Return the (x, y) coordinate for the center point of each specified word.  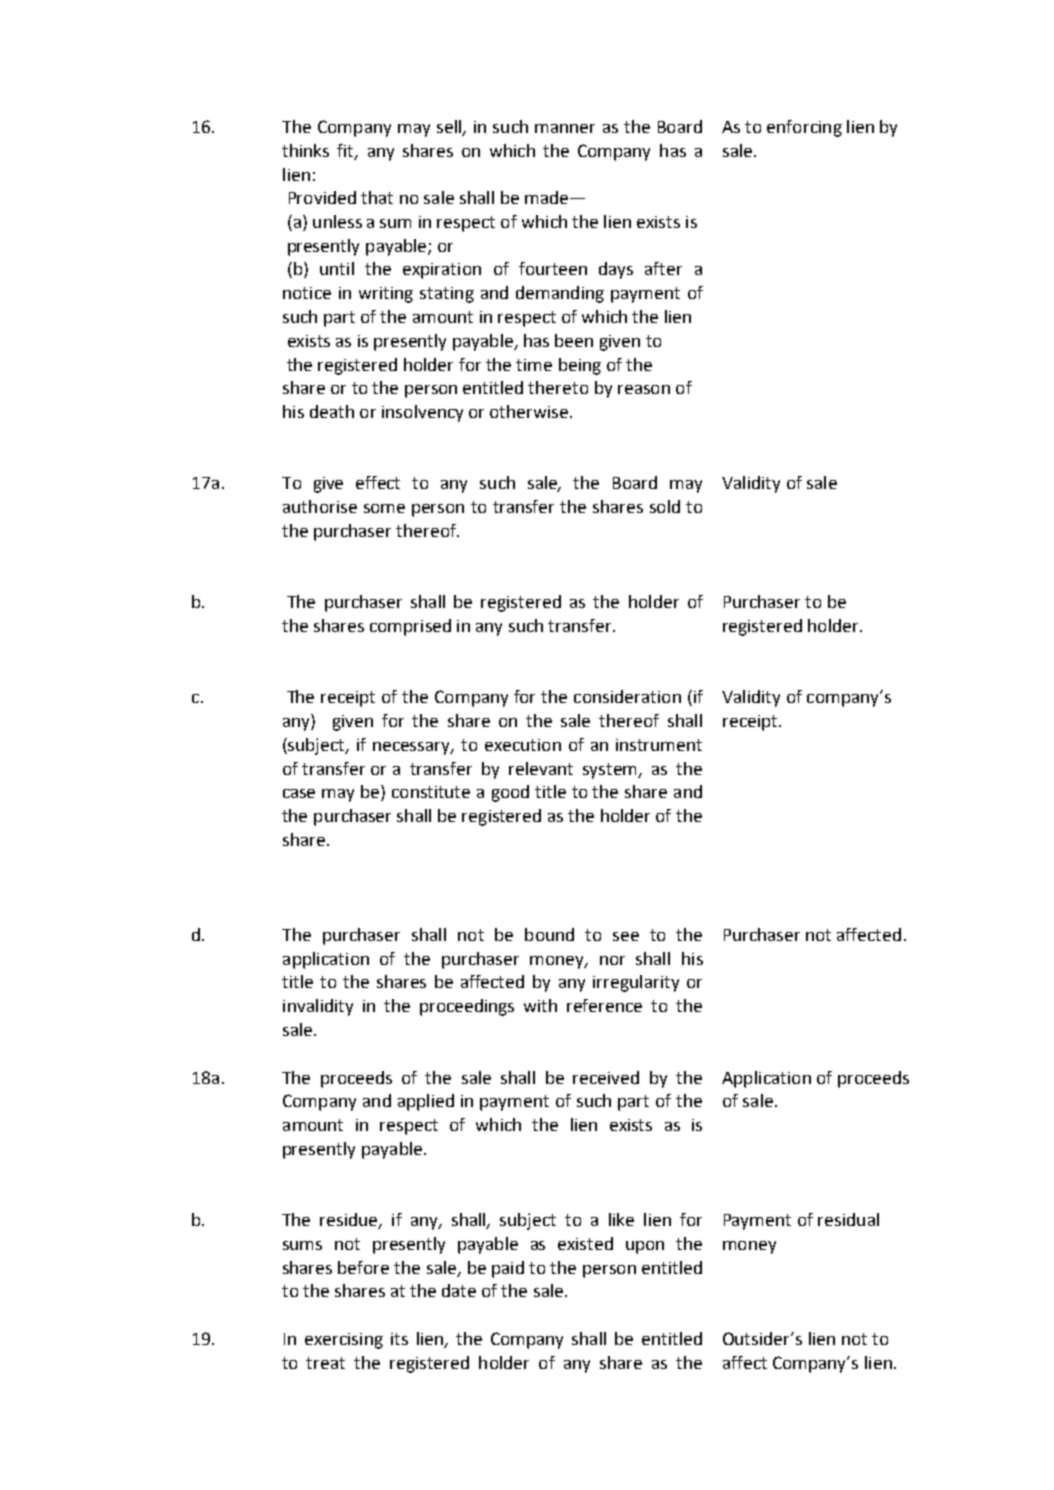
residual (848, 1219)
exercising (344, 1341)
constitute (431, 792)
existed (585, 1243)
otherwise (529, 411)
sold (665, 506)
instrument (659, 745)
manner (565, 128)
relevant (541, 768)
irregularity (636, 983)
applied (426, 1102)
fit (346, 151)
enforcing (804, 128)
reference (604, 1005)
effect (378, 482)
